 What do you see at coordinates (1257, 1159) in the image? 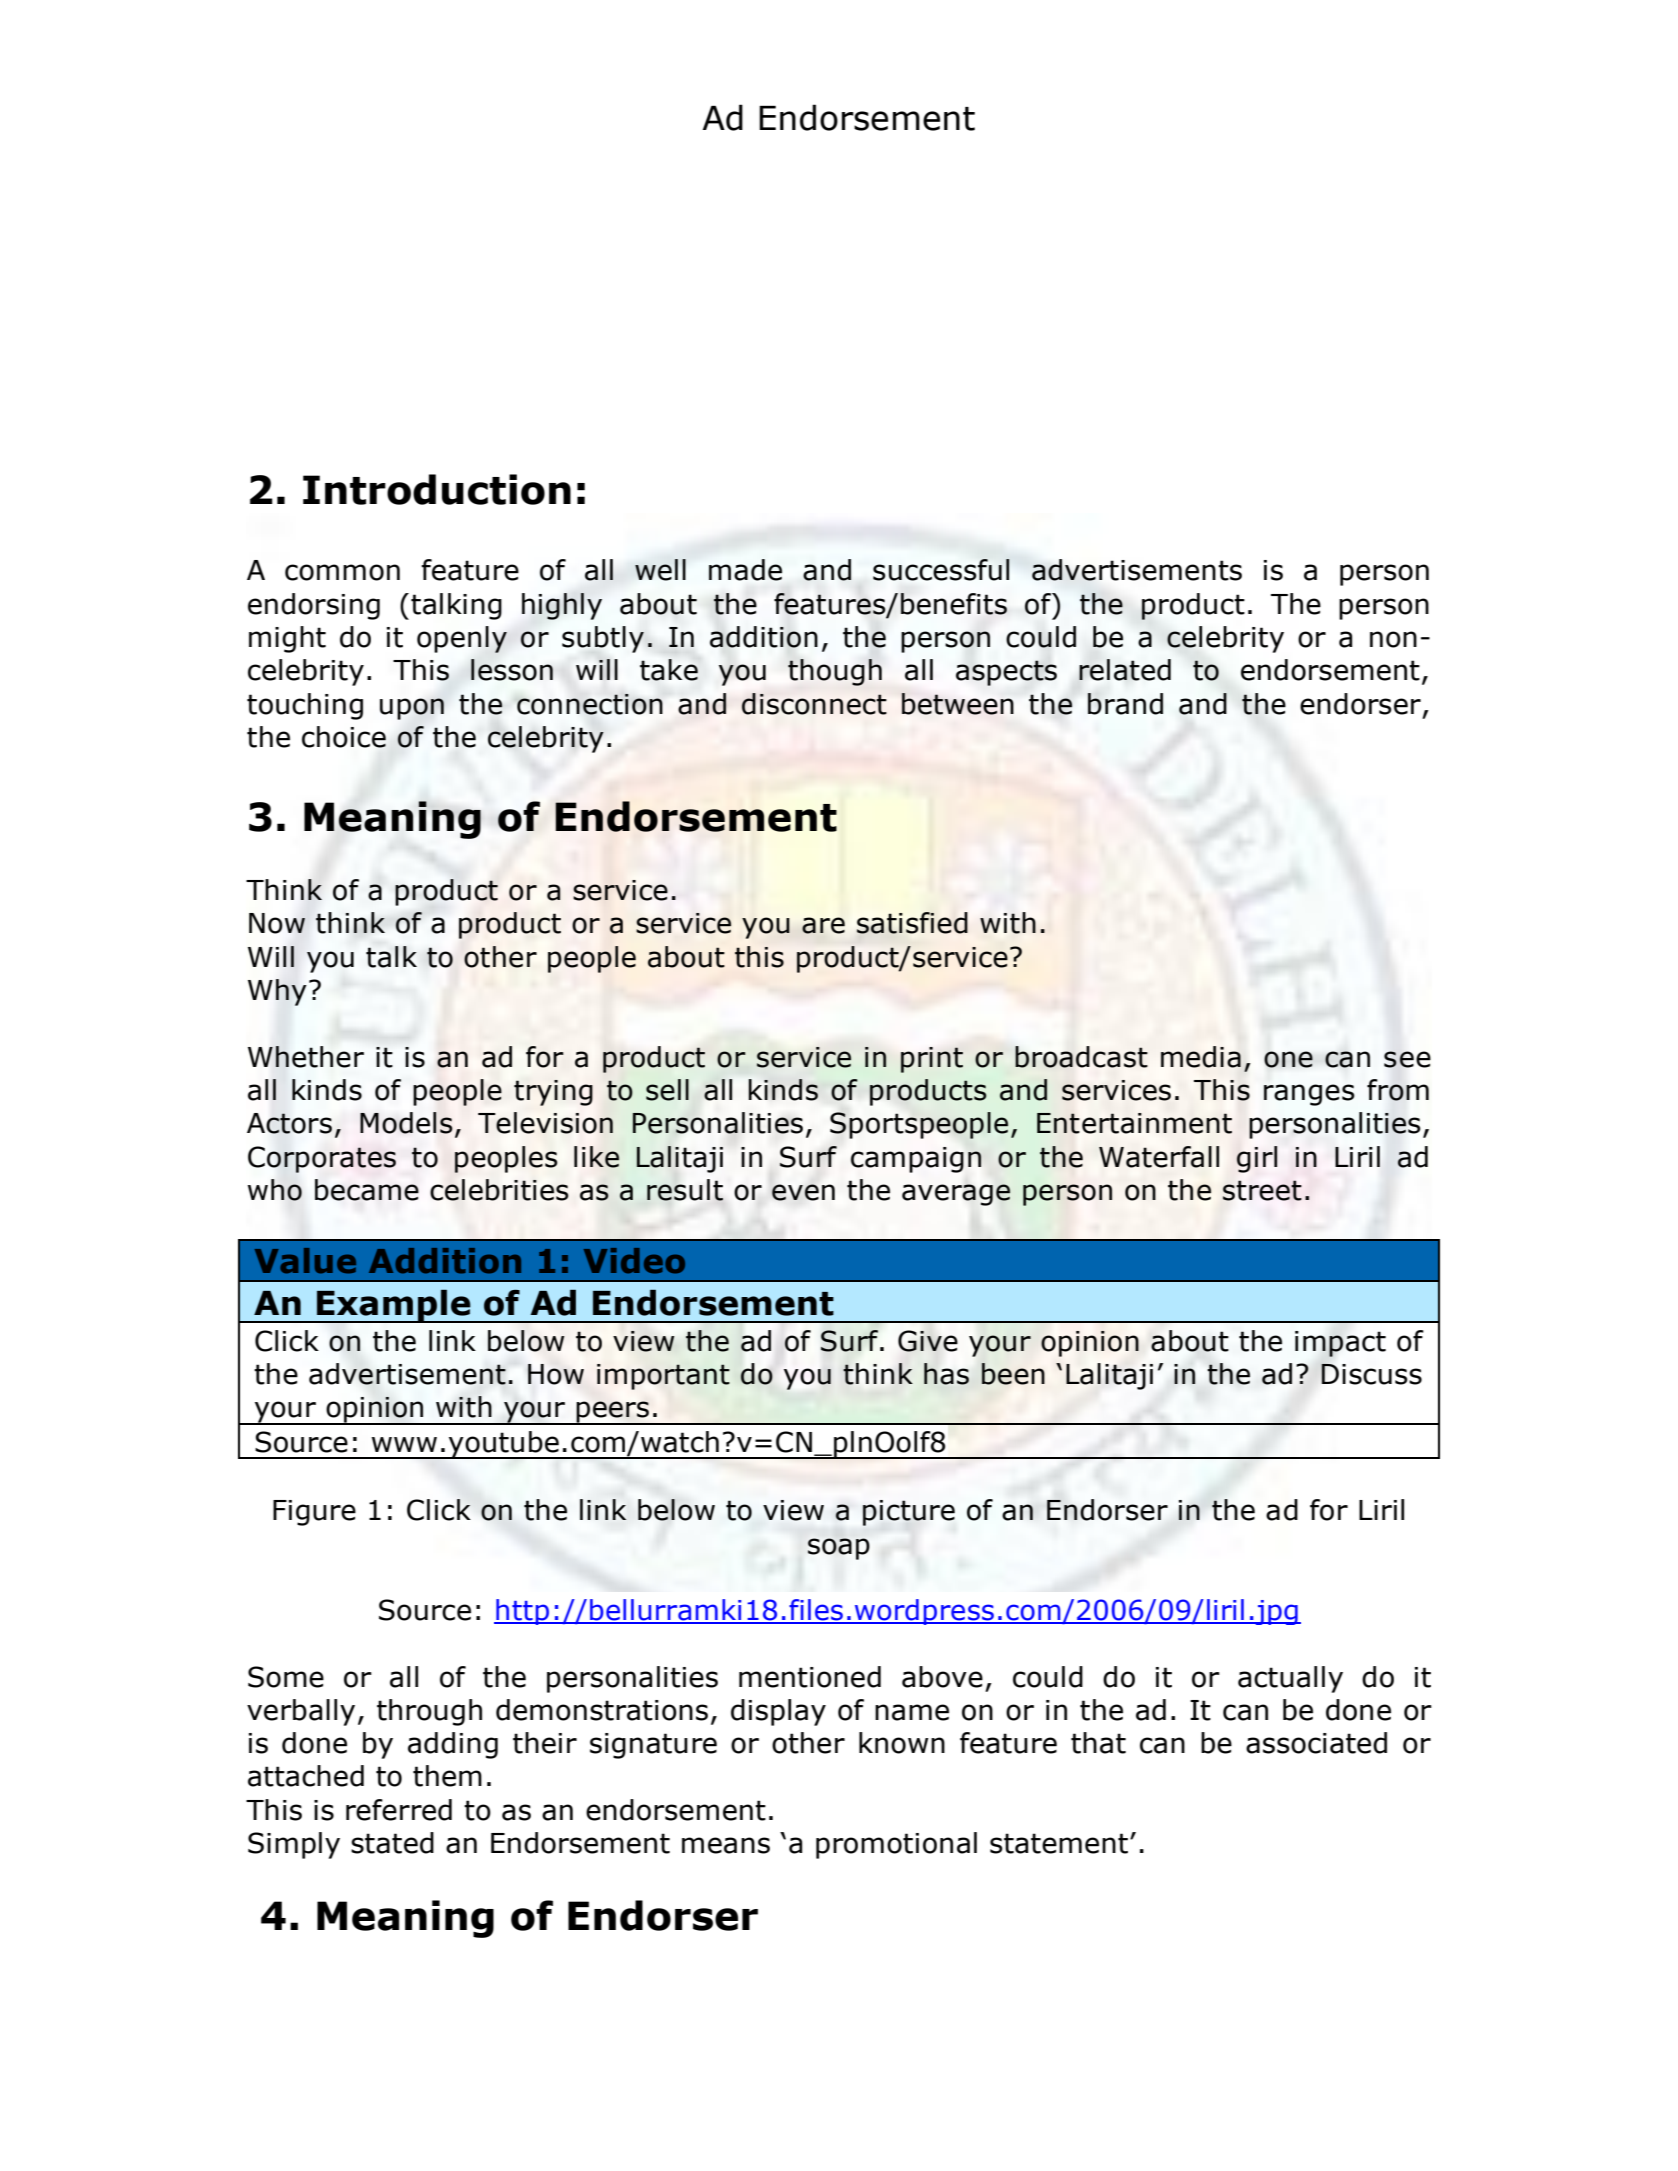
I see `girl` at bounding box center [1257, 1159].
